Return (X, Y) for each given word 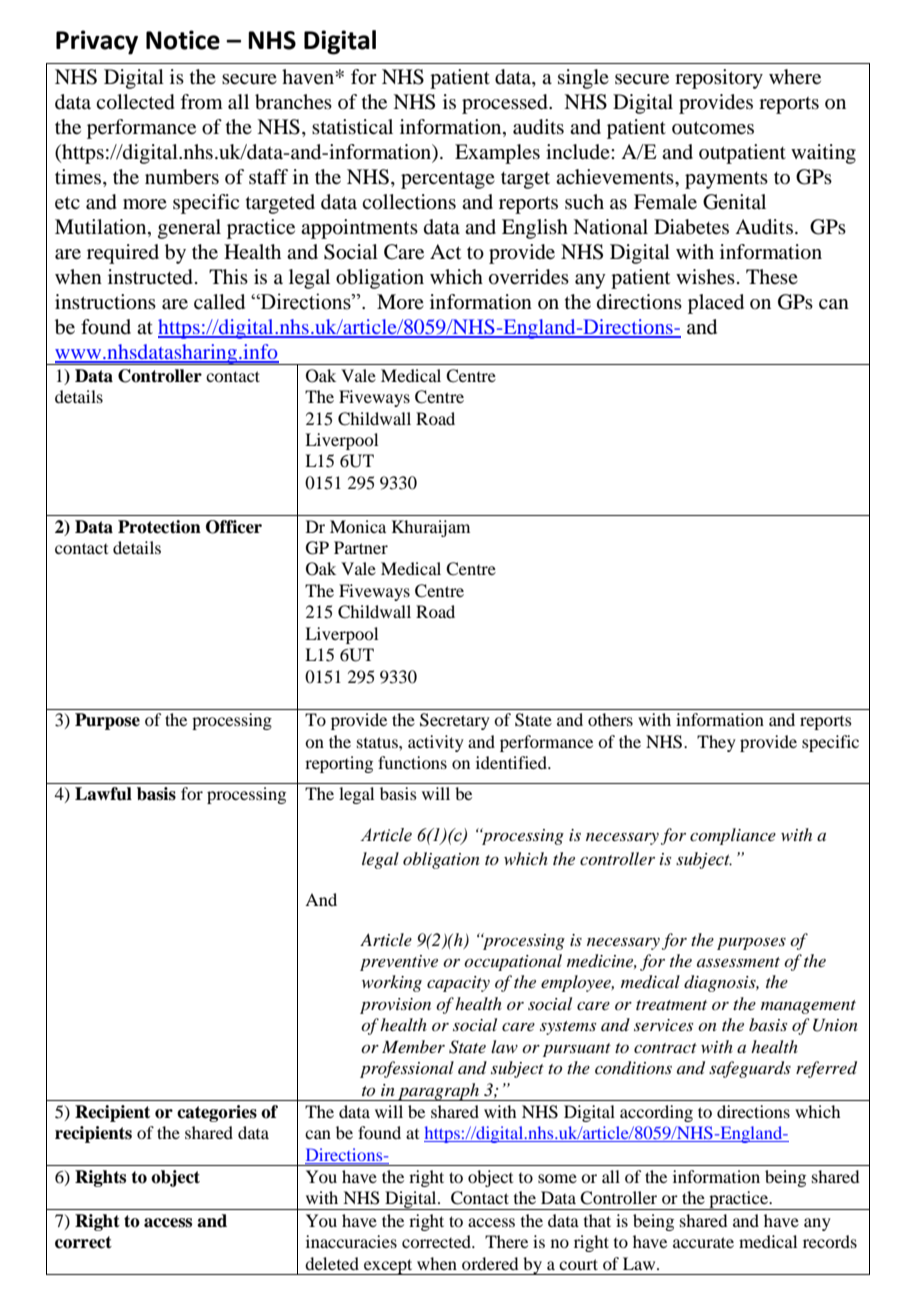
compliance (733, 836)
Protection (159, 527)
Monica (358, 526)
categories (217, 1113)
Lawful (103, 794)
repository (719, 79)
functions (412, 762)
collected (135, 102)
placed (716, 304)
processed (506, 104)
